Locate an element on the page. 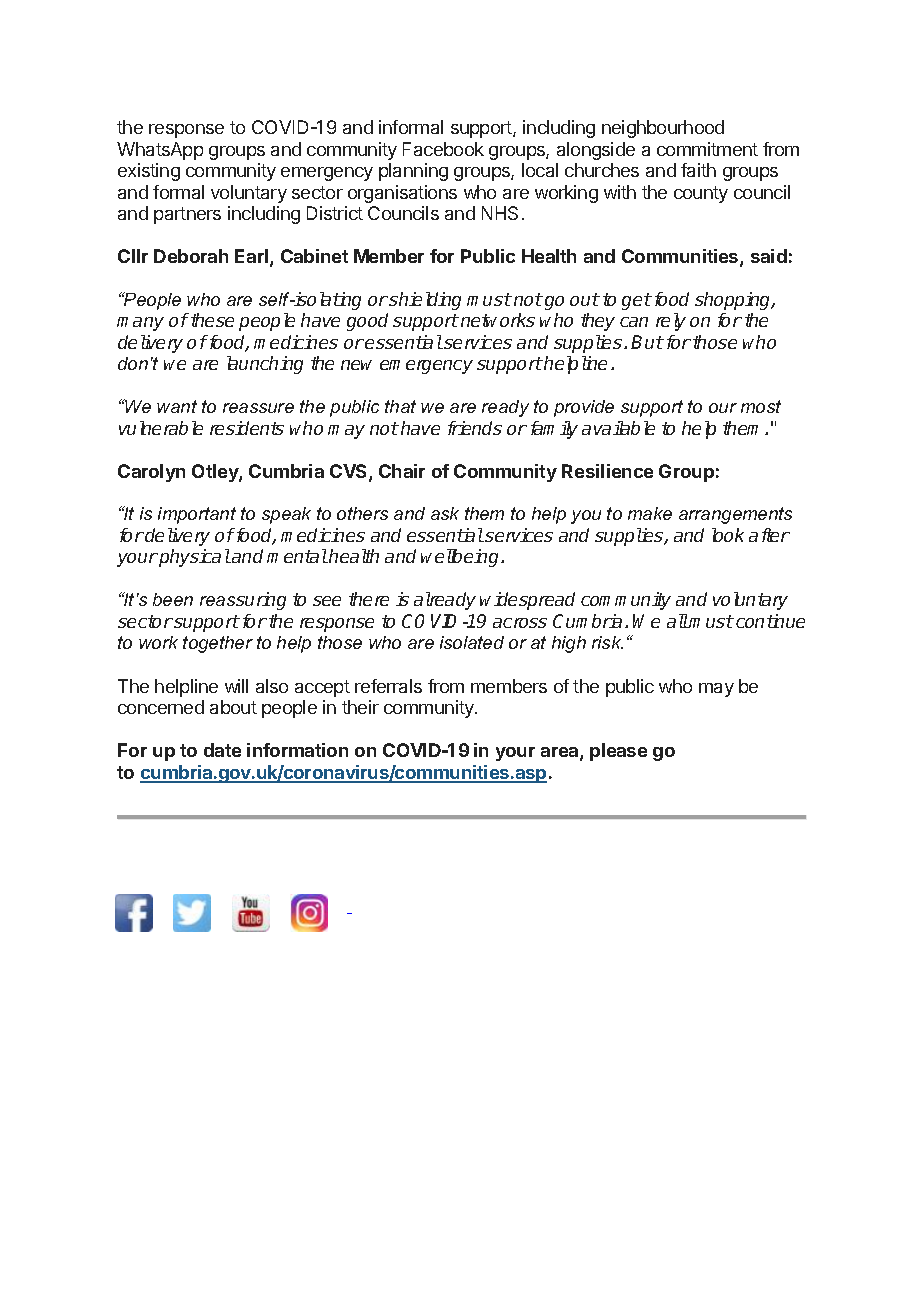 The width and height of the page is (924, 1308). their is located at coordinates (360, 707).
